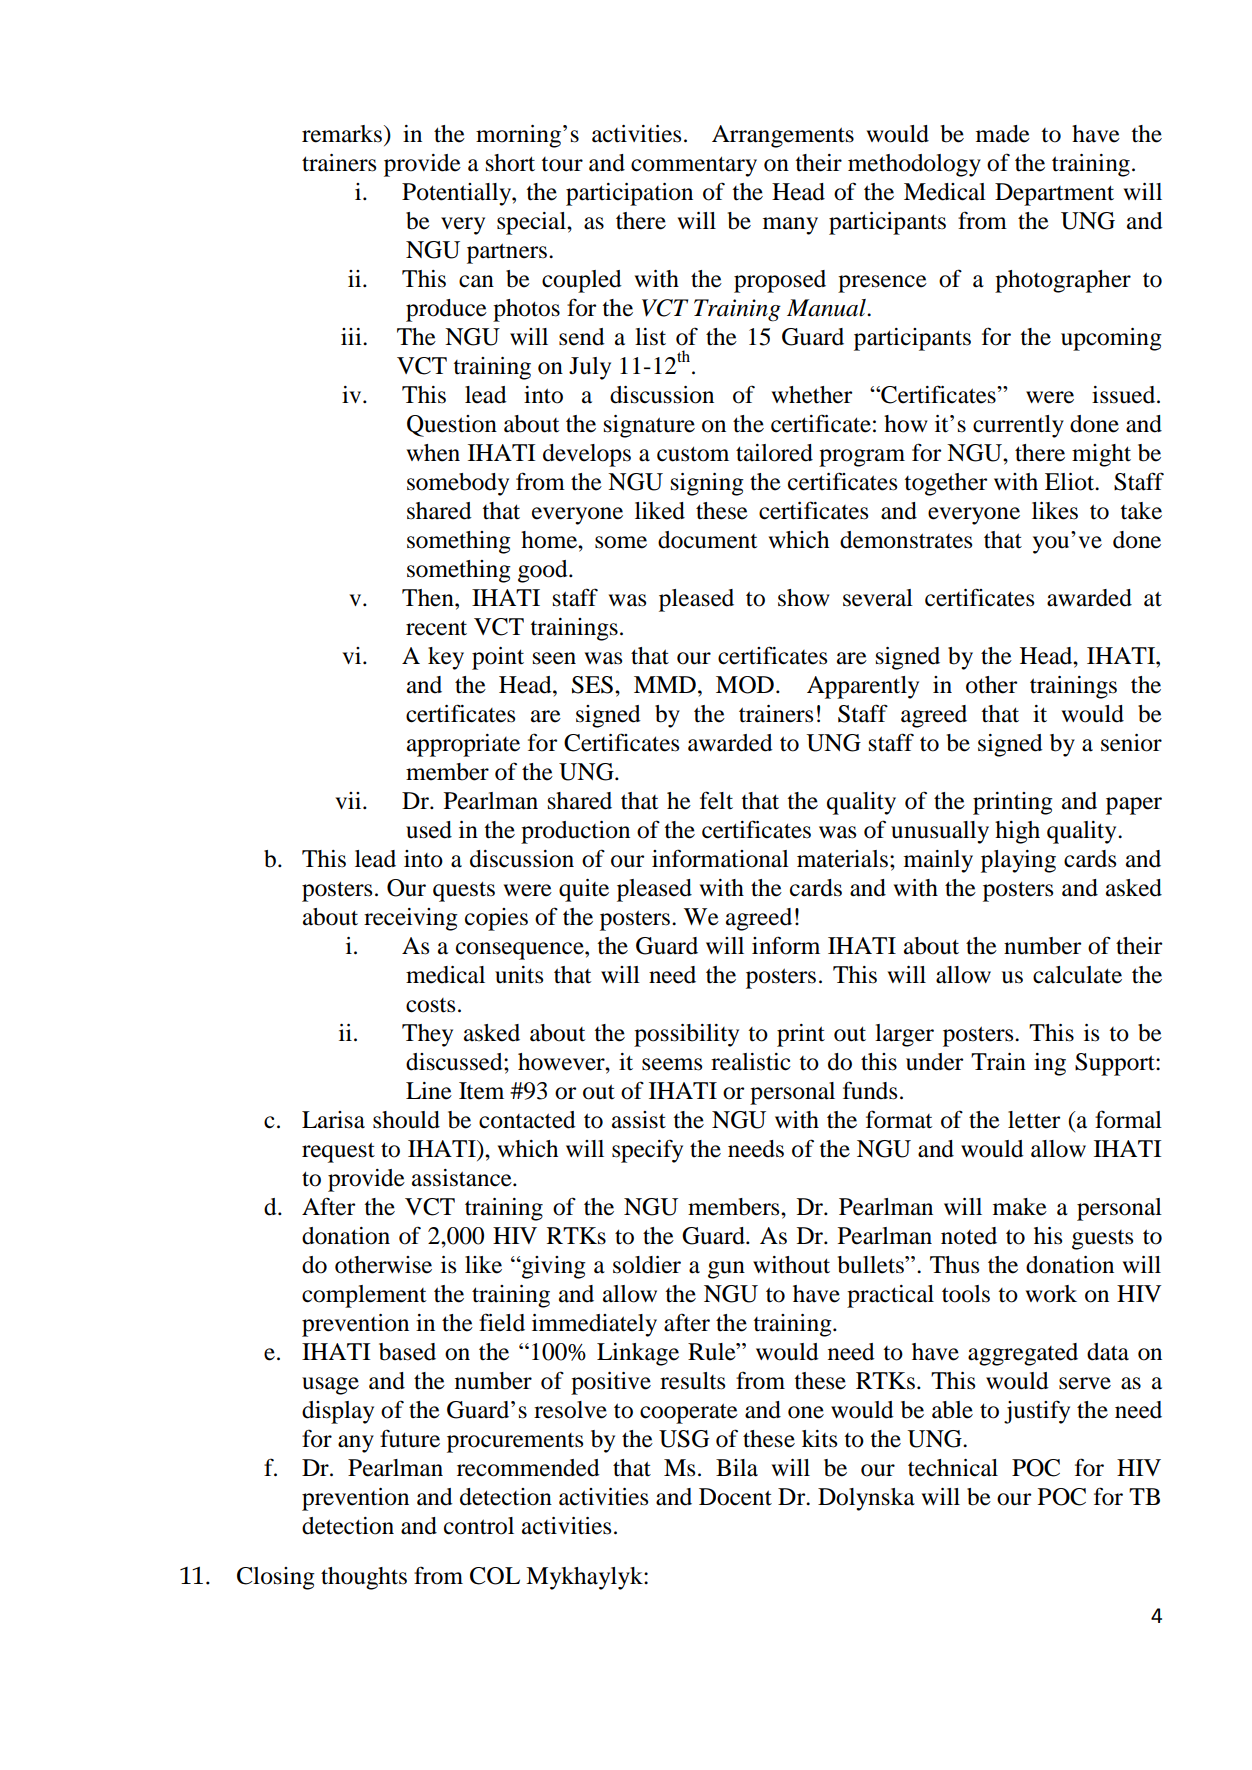  Describe the element at coordinates (1034, 1120) in the document. I see `letter` at that location.
